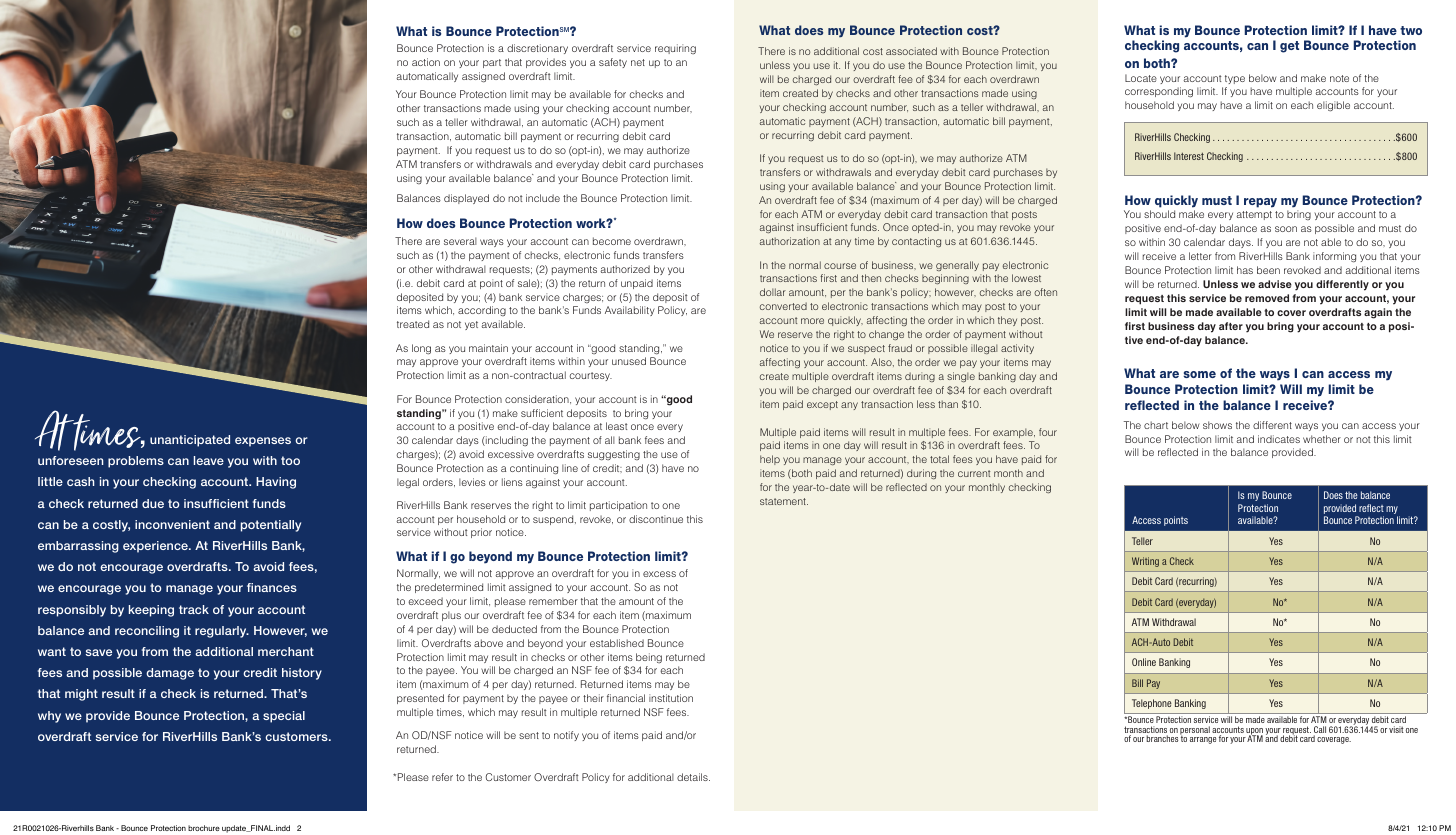  Describe the element at coordinates (190, 441) in the screenshot. I see `unanticipated` at that location.
